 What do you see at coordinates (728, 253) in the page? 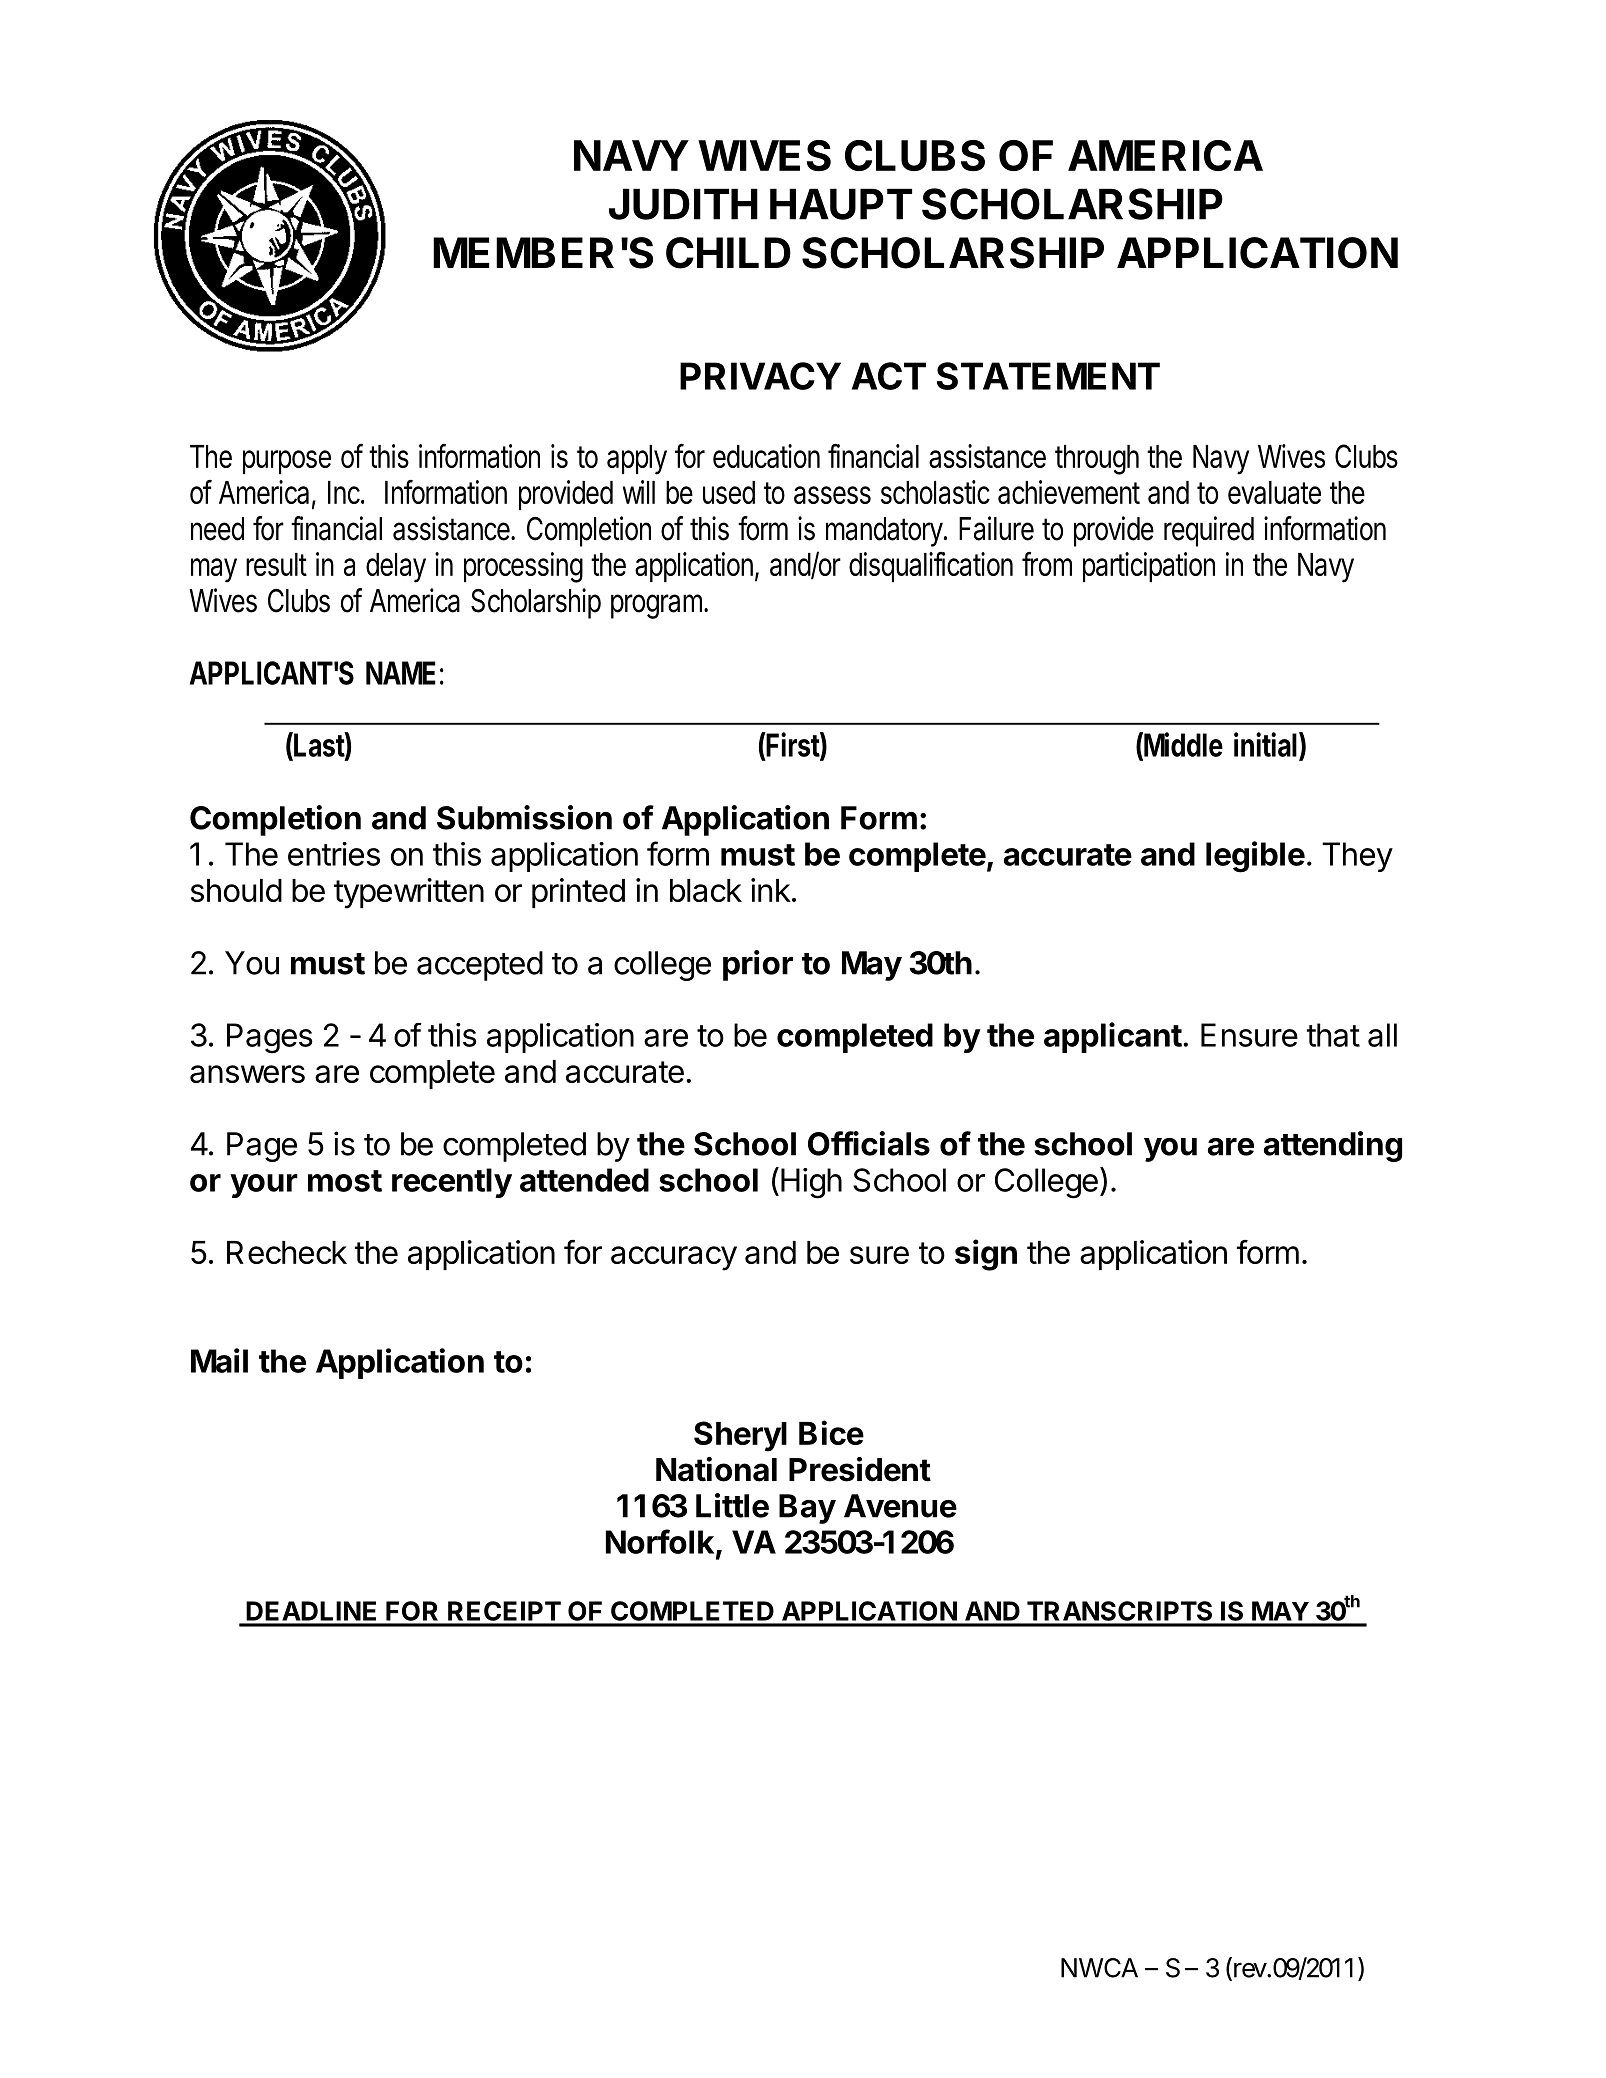
I see `CHILD` at bounding box center [728, 253].
